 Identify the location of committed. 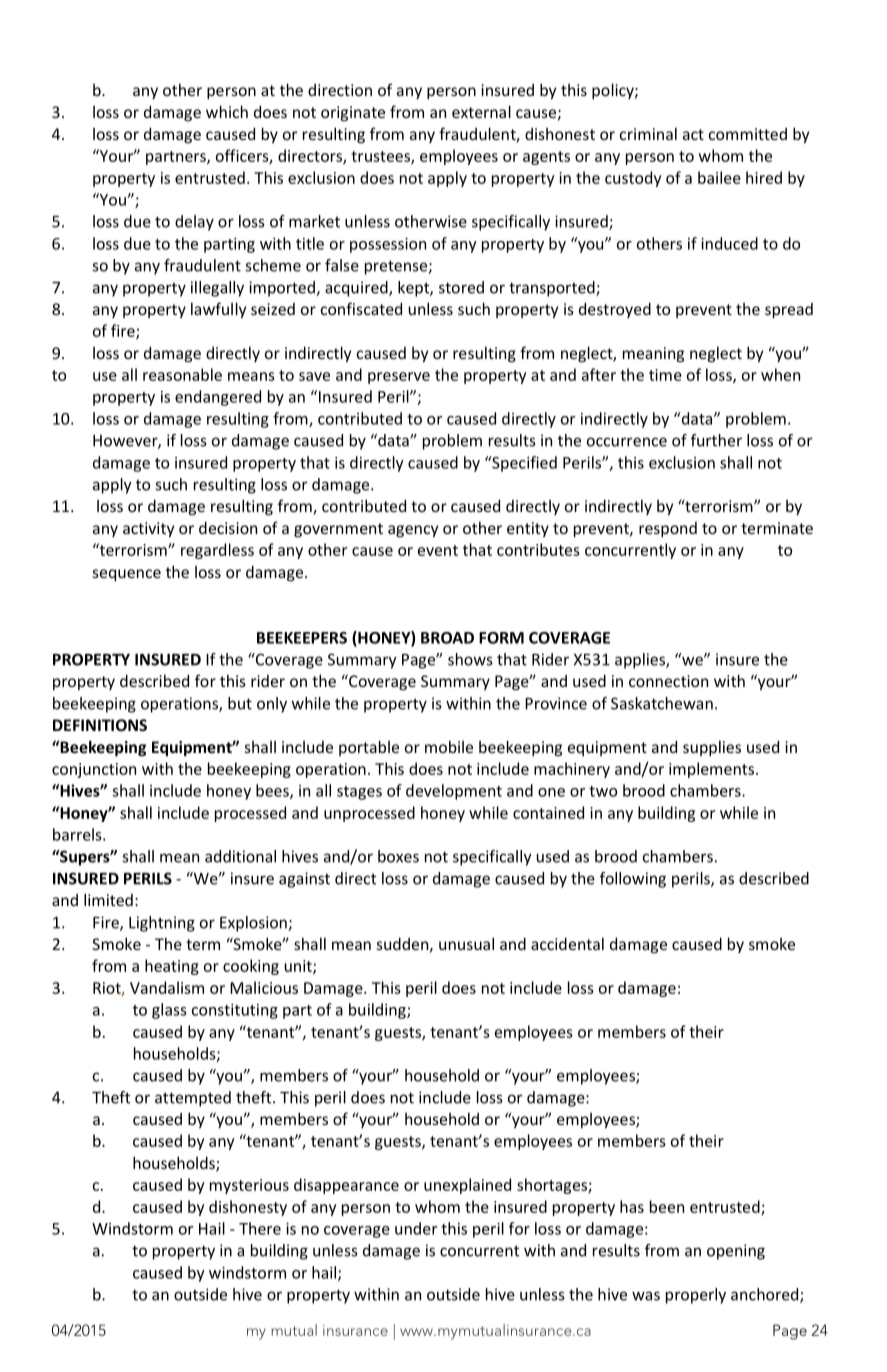
(748, 134).
